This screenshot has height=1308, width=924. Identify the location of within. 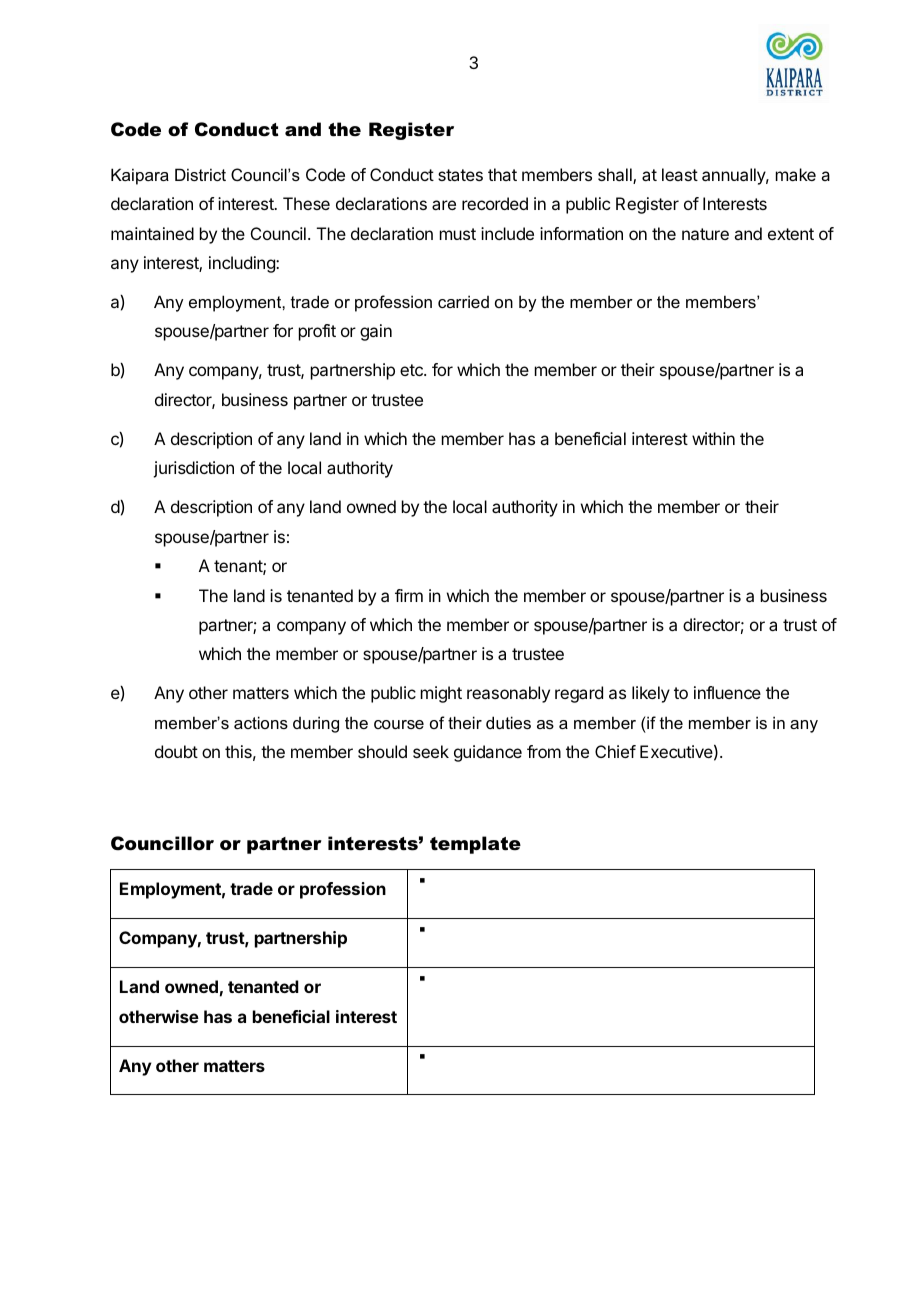
(713, 438).
